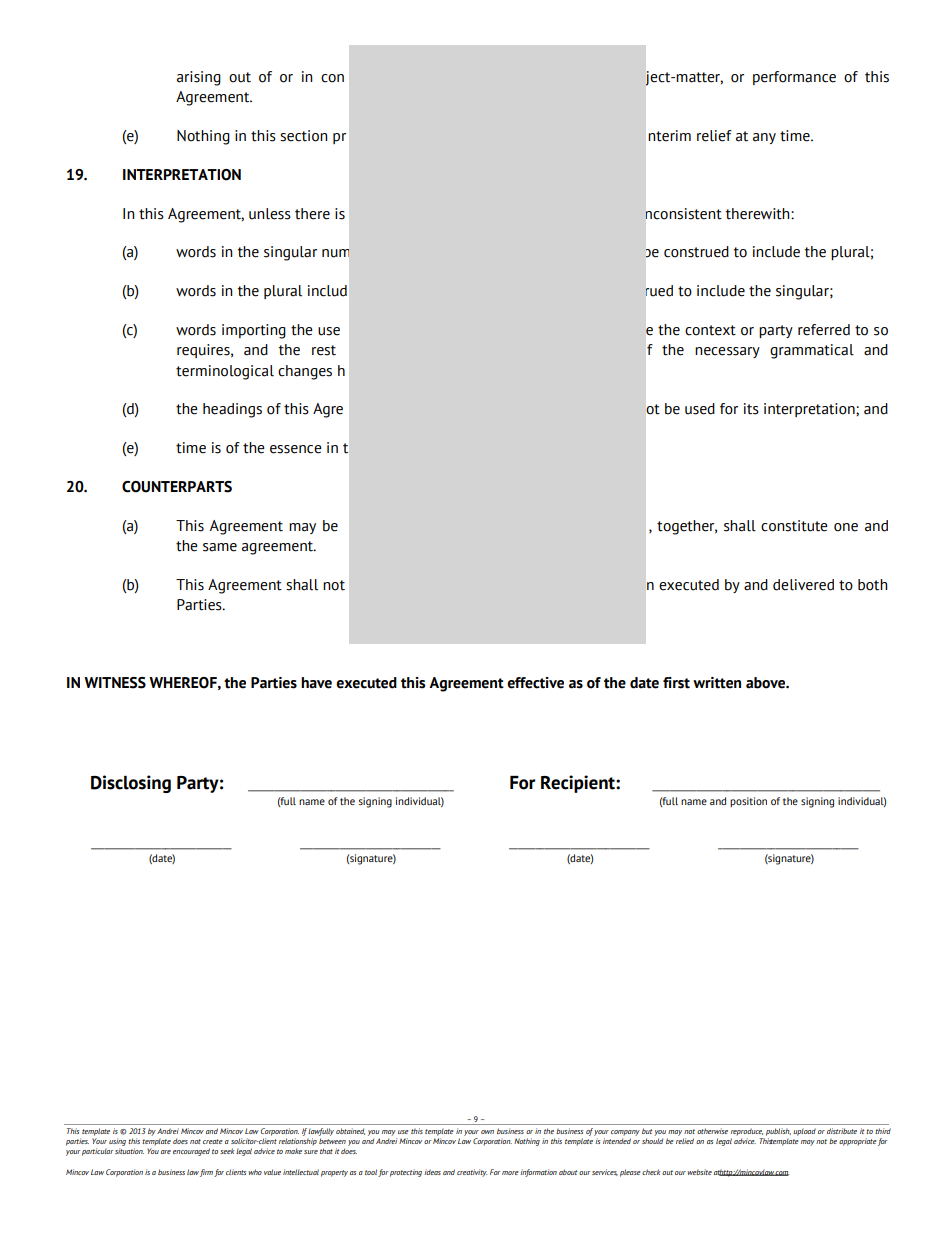 Image resolution: width=952 pixels, height=1233 pixels. What do you see at coordinates (115, 683) in the document?
I see `WITNESS` at bounding box center [115, 683].
